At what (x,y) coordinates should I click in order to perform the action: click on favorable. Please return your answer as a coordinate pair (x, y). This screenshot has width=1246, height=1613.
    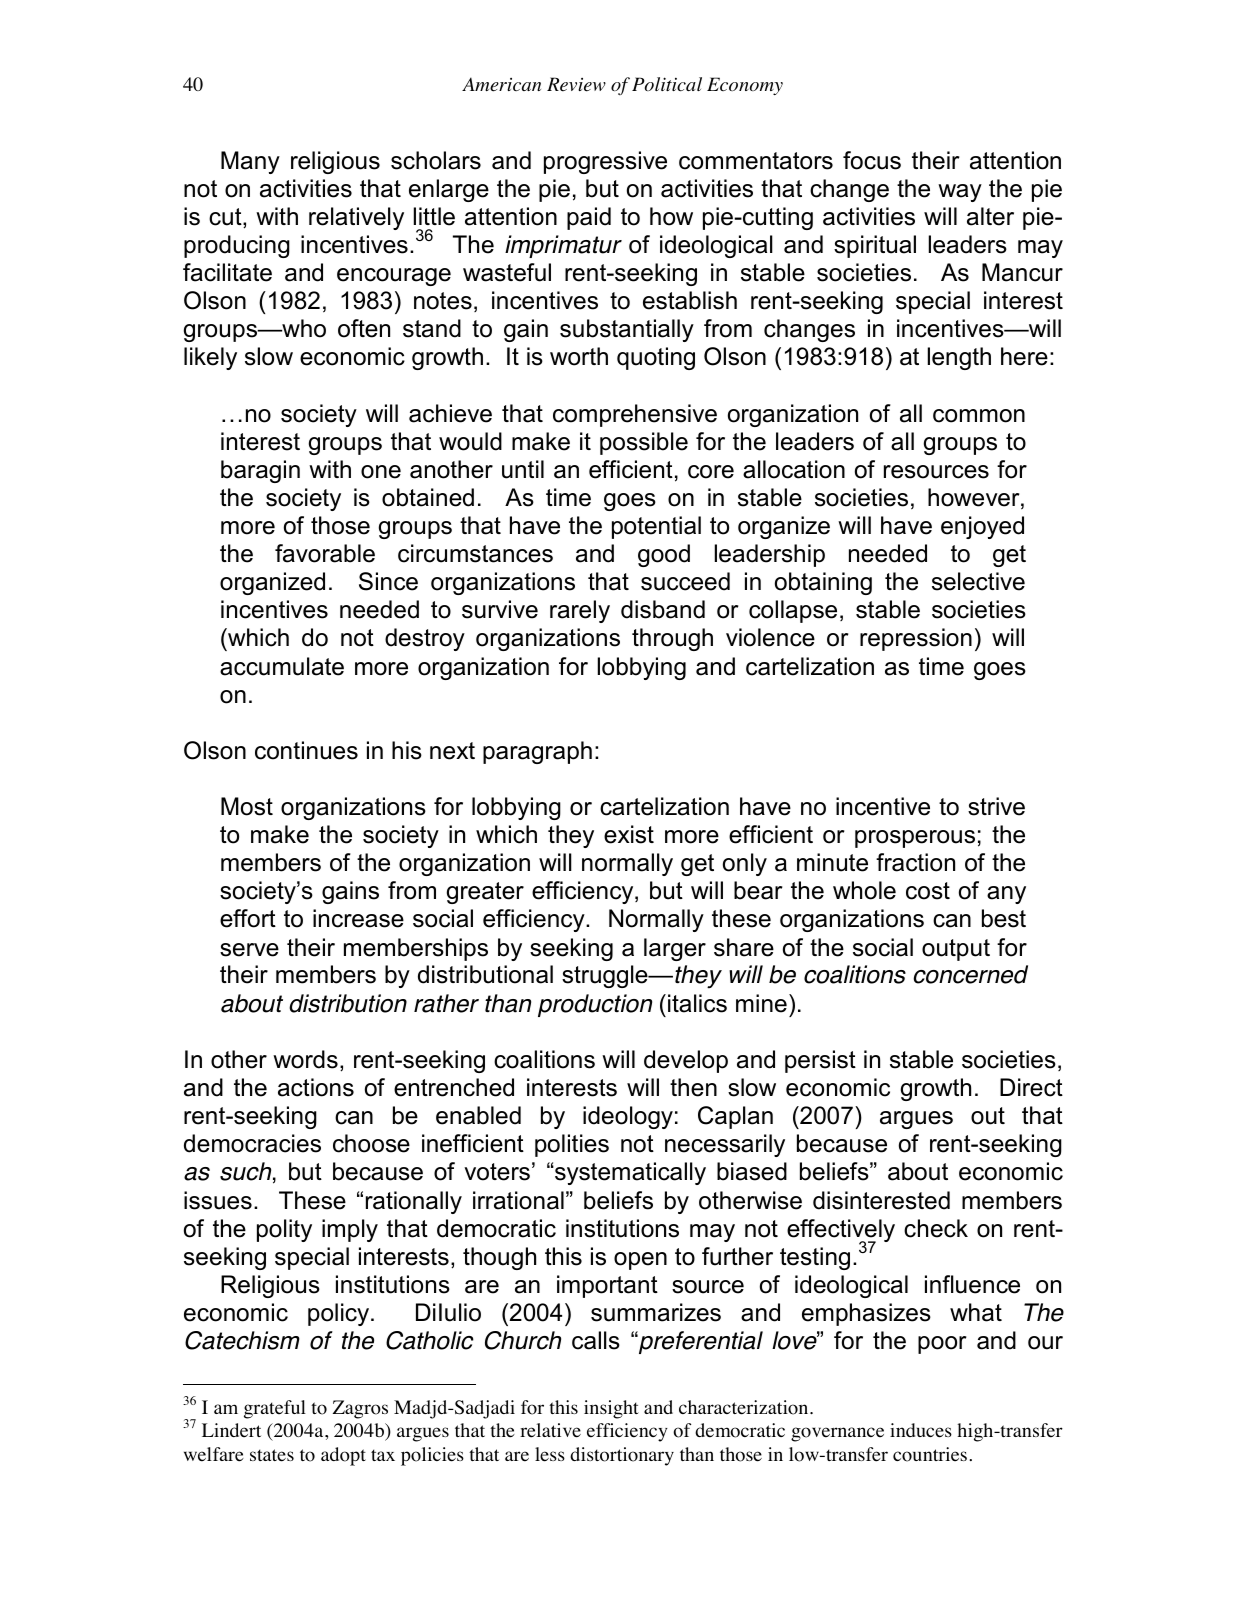
    Looking at the image, I should click on (325, 553).
